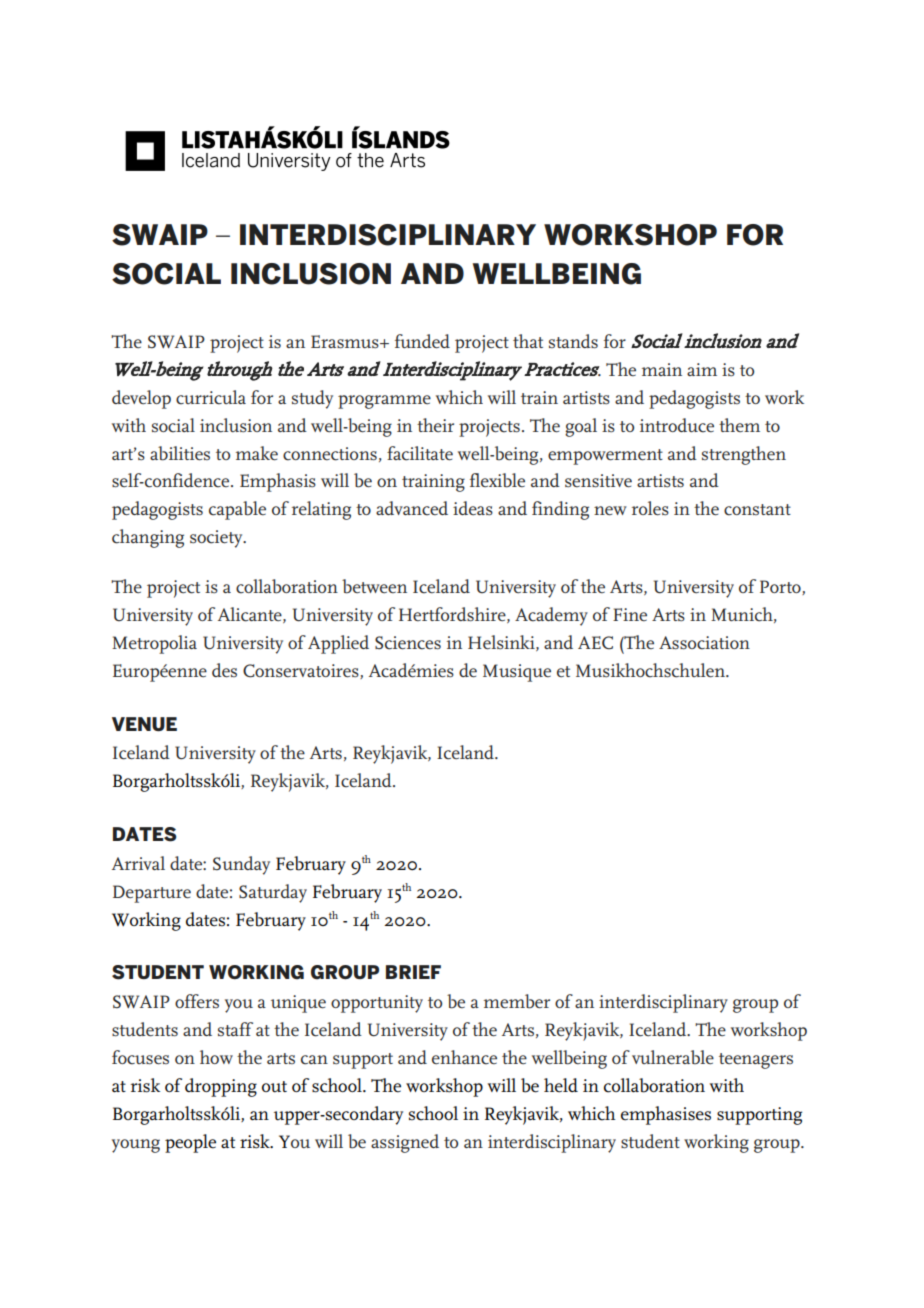 The width and height of the page is (924, 1308). What do you see at coordinates (144, 724) in the page?
I see `VENUE` at bounding box center [144, 724].
